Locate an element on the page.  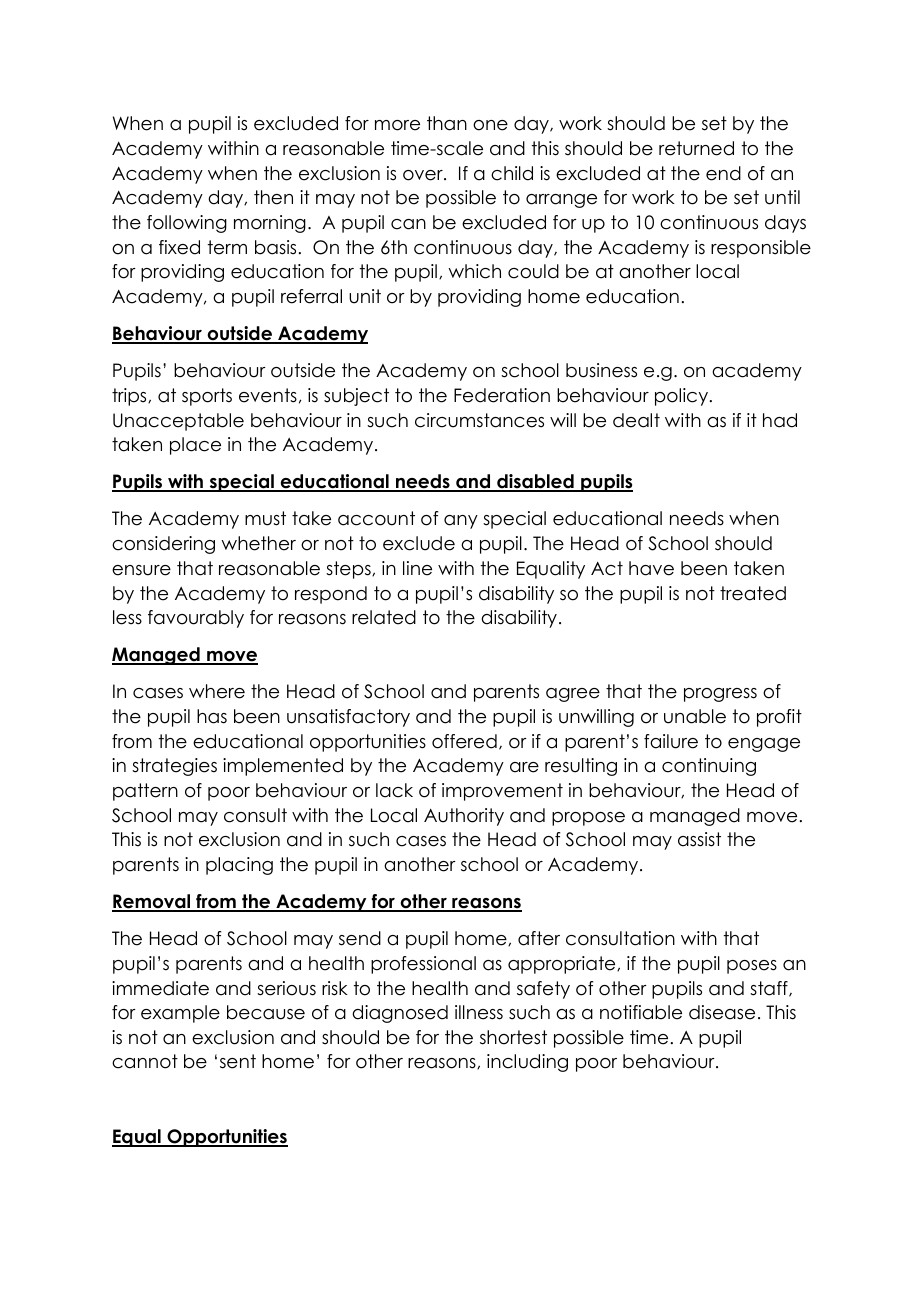
then is located at coordinates (273, 197).
